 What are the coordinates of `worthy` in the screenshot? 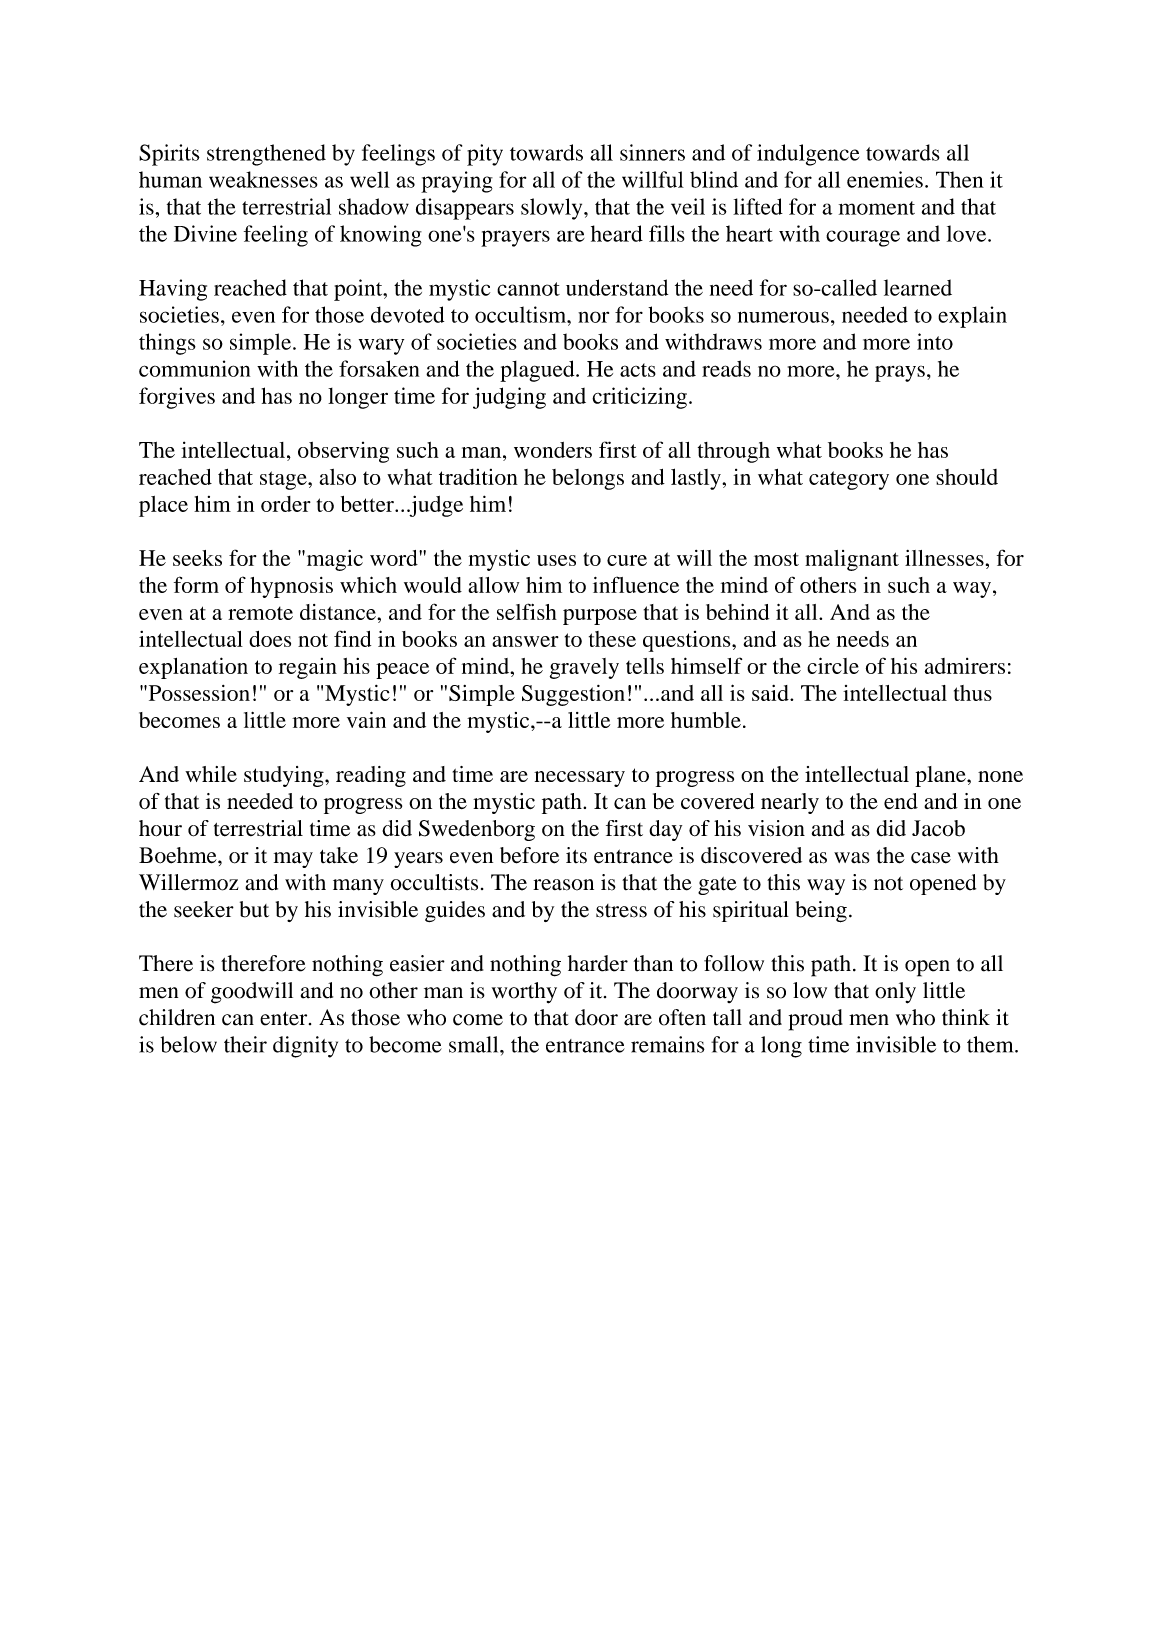 It's located at (524, 993).
